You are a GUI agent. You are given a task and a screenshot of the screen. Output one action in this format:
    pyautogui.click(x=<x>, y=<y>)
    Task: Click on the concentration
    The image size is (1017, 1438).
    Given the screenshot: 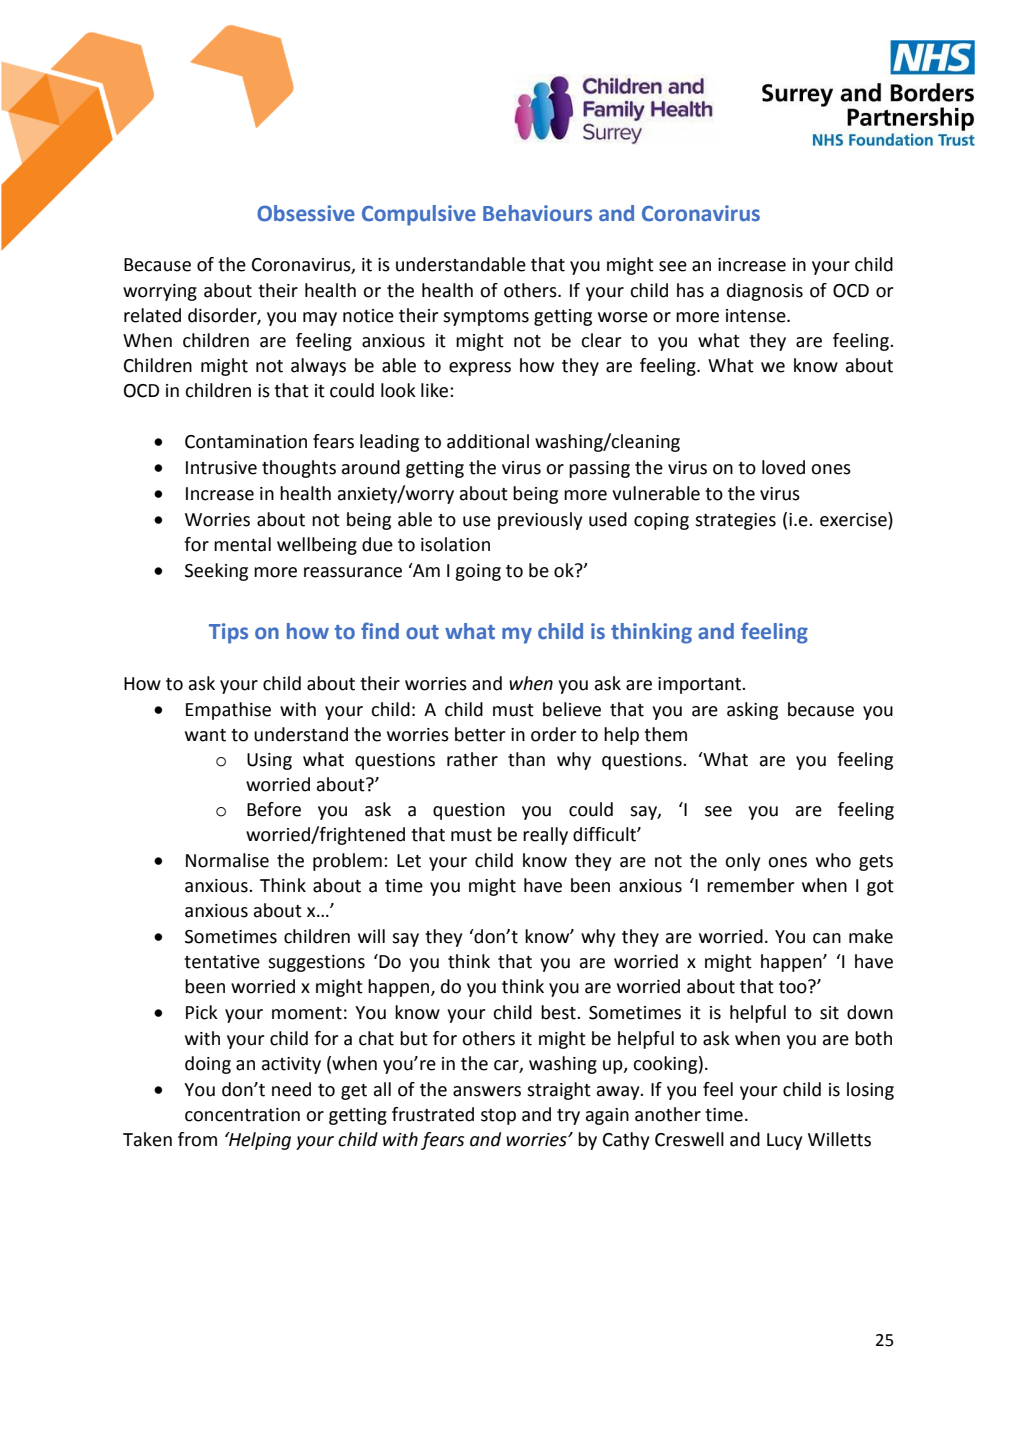 What is the action you would take?
    pyautogui.click(x=242, y=1115)
